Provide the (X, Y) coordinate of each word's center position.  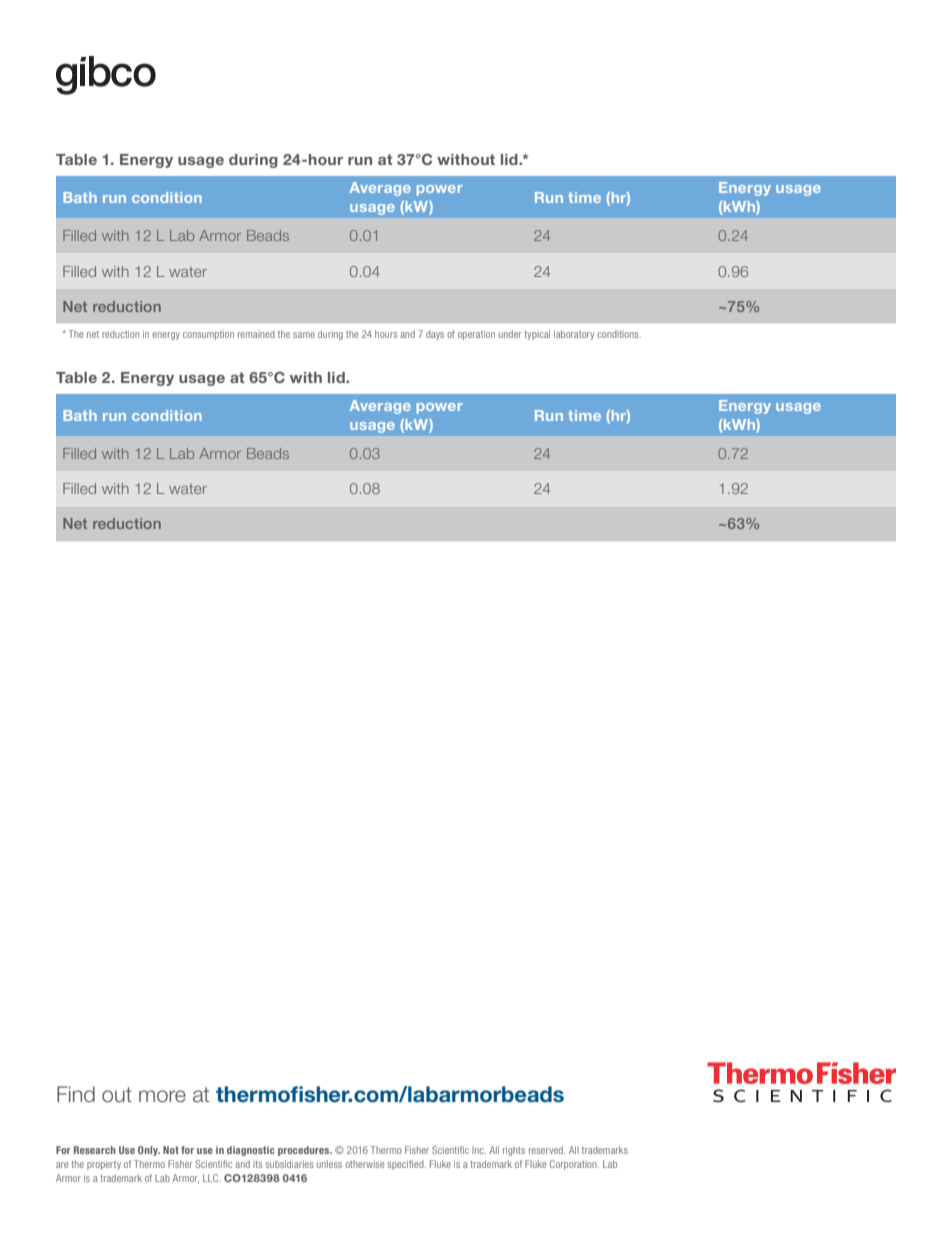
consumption (208, 335)
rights (514, 1151)
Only (149, 1151)
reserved (547, 1150)
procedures (305, 1151)
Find (76, 1094)
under (510, 334)
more (162, 1096)
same (304, 335)
